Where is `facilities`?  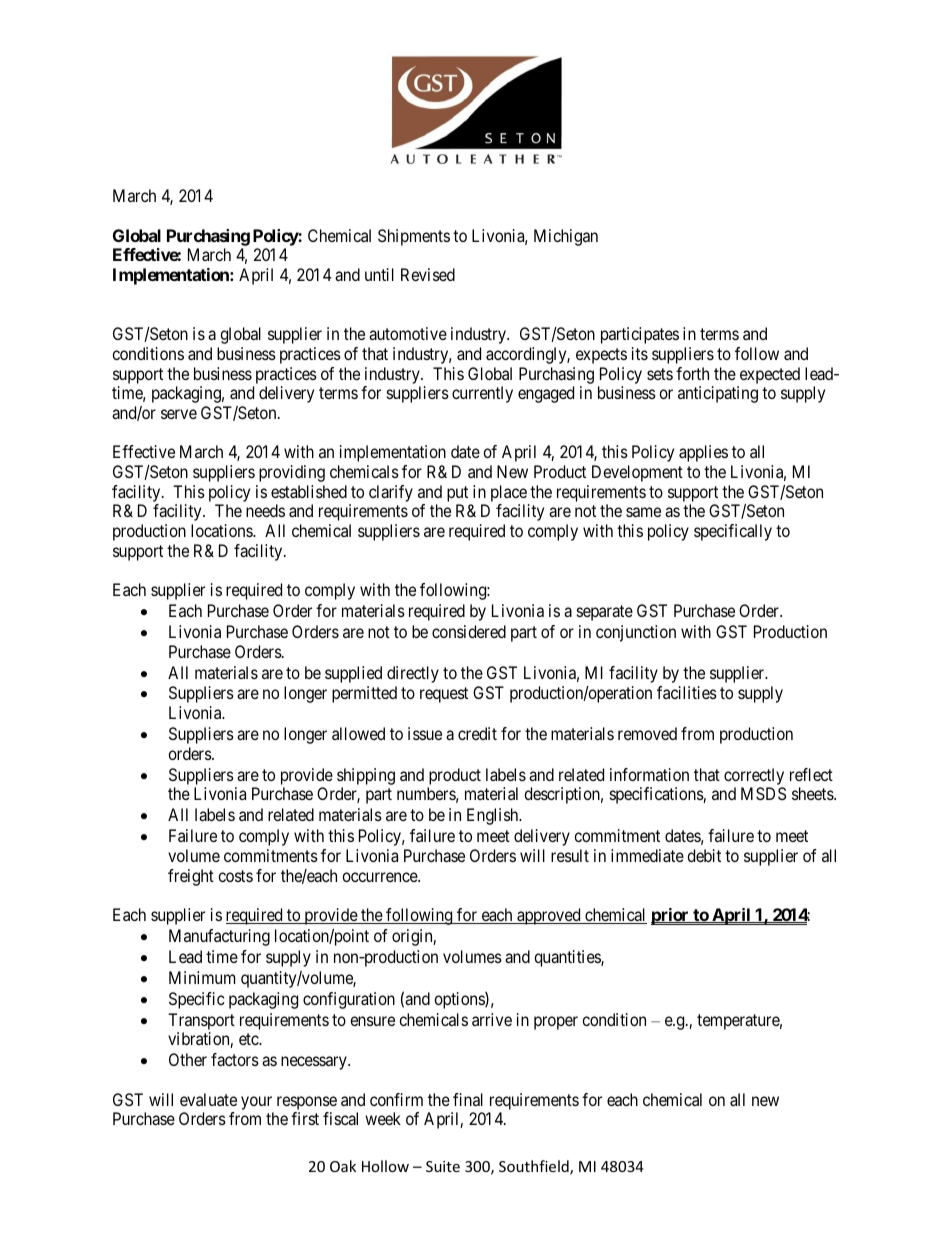
facilities is located at coordinates (687, 692).
